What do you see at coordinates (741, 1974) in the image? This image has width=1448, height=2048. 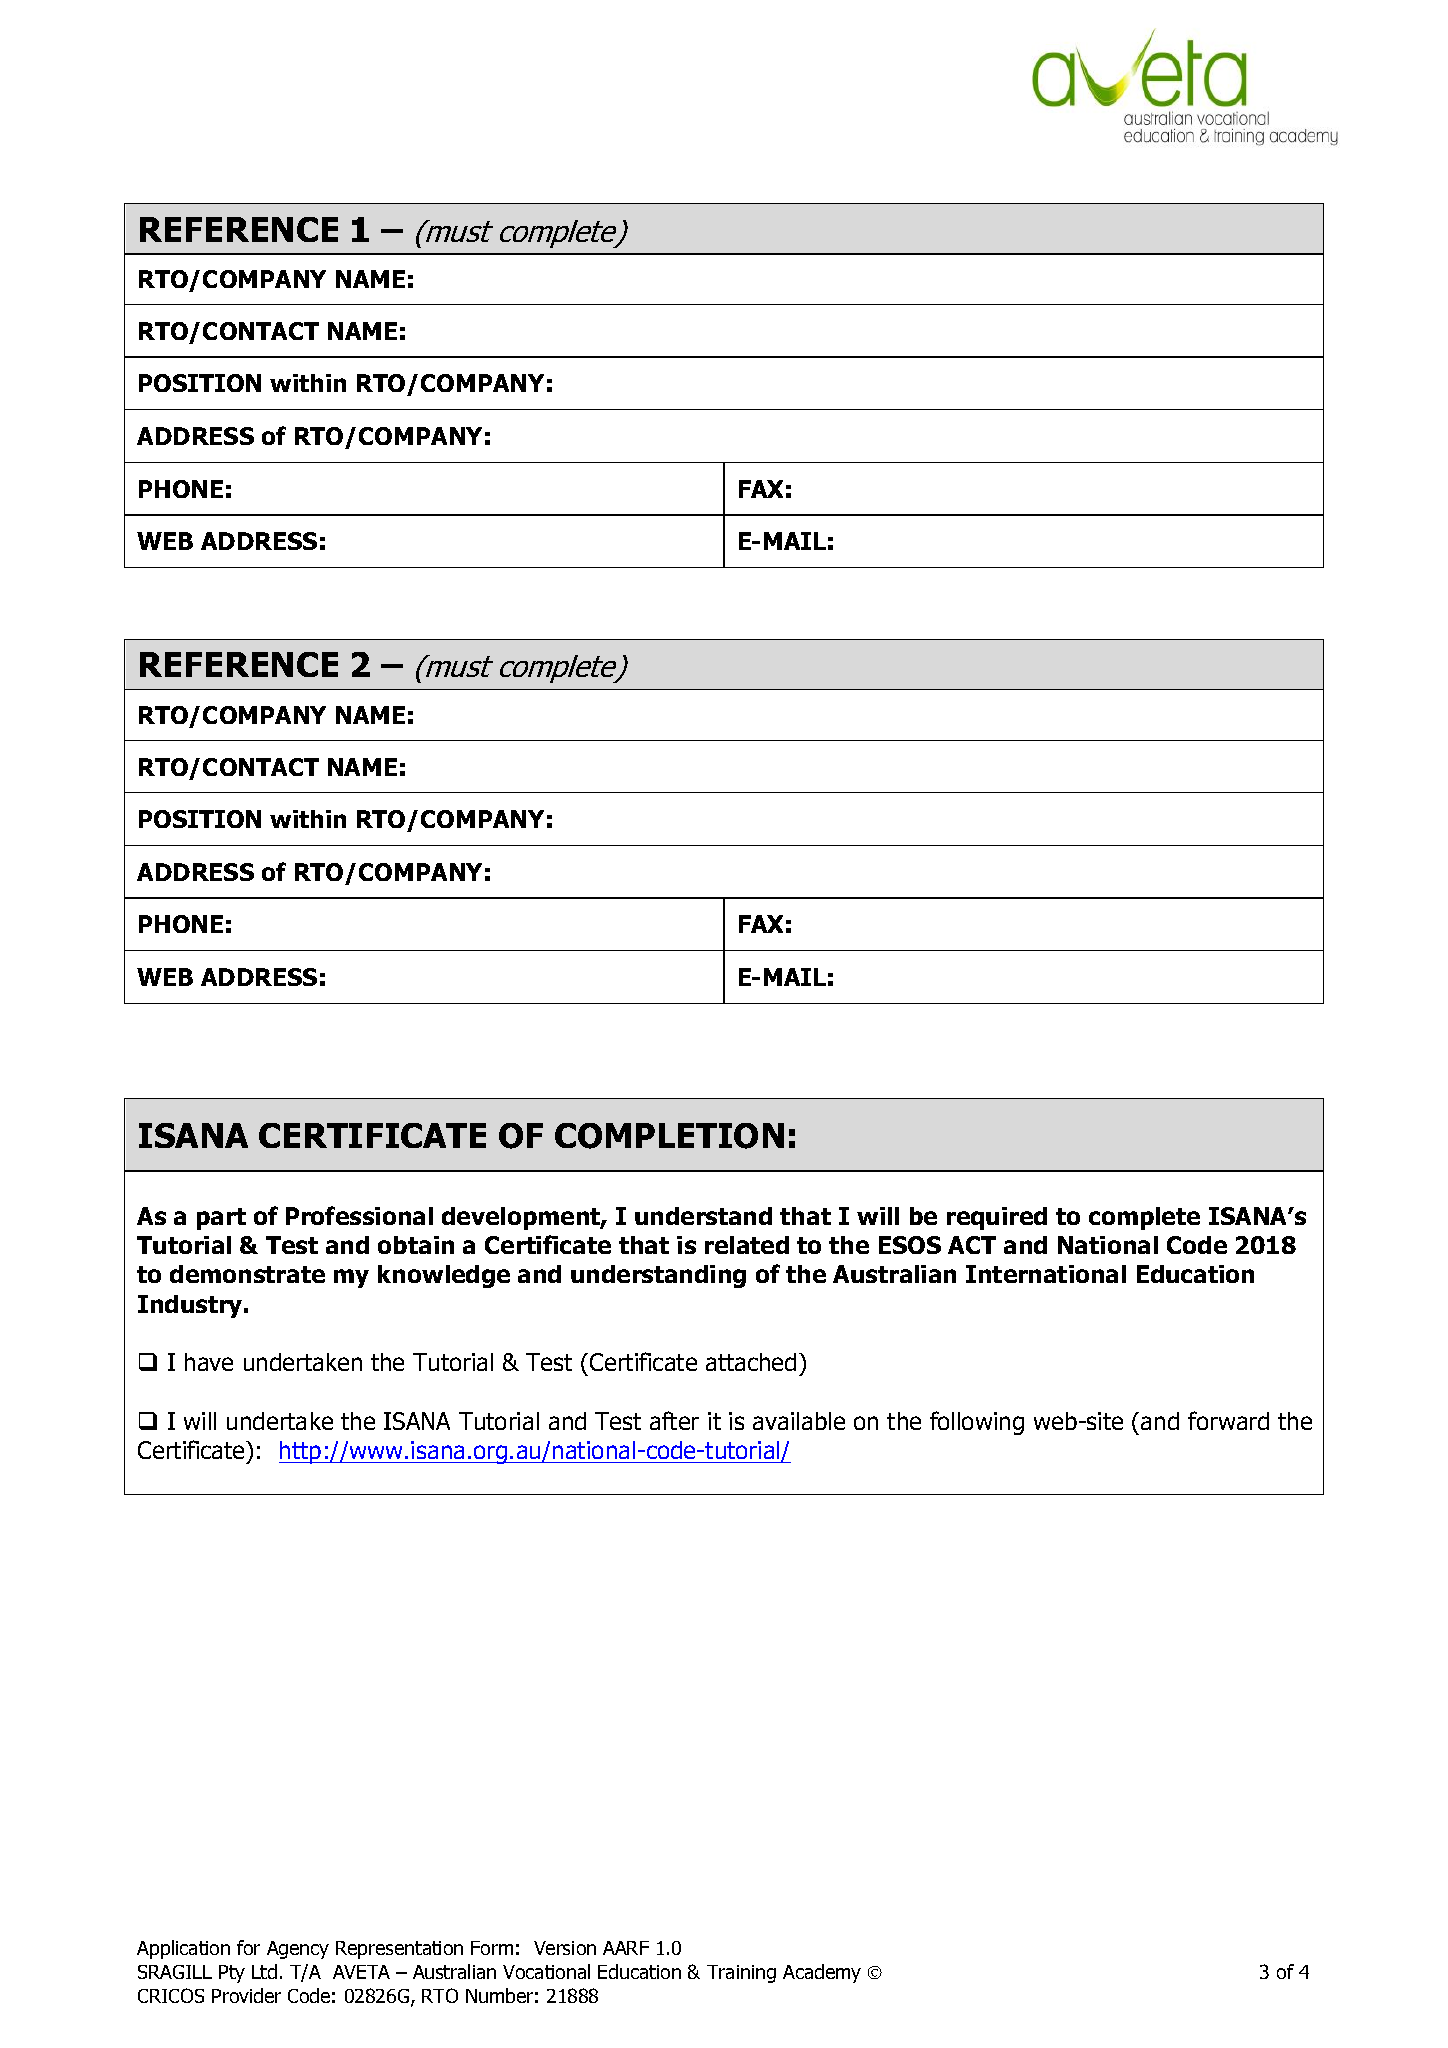 I see `Training` at bounding box center [741, 1974].
